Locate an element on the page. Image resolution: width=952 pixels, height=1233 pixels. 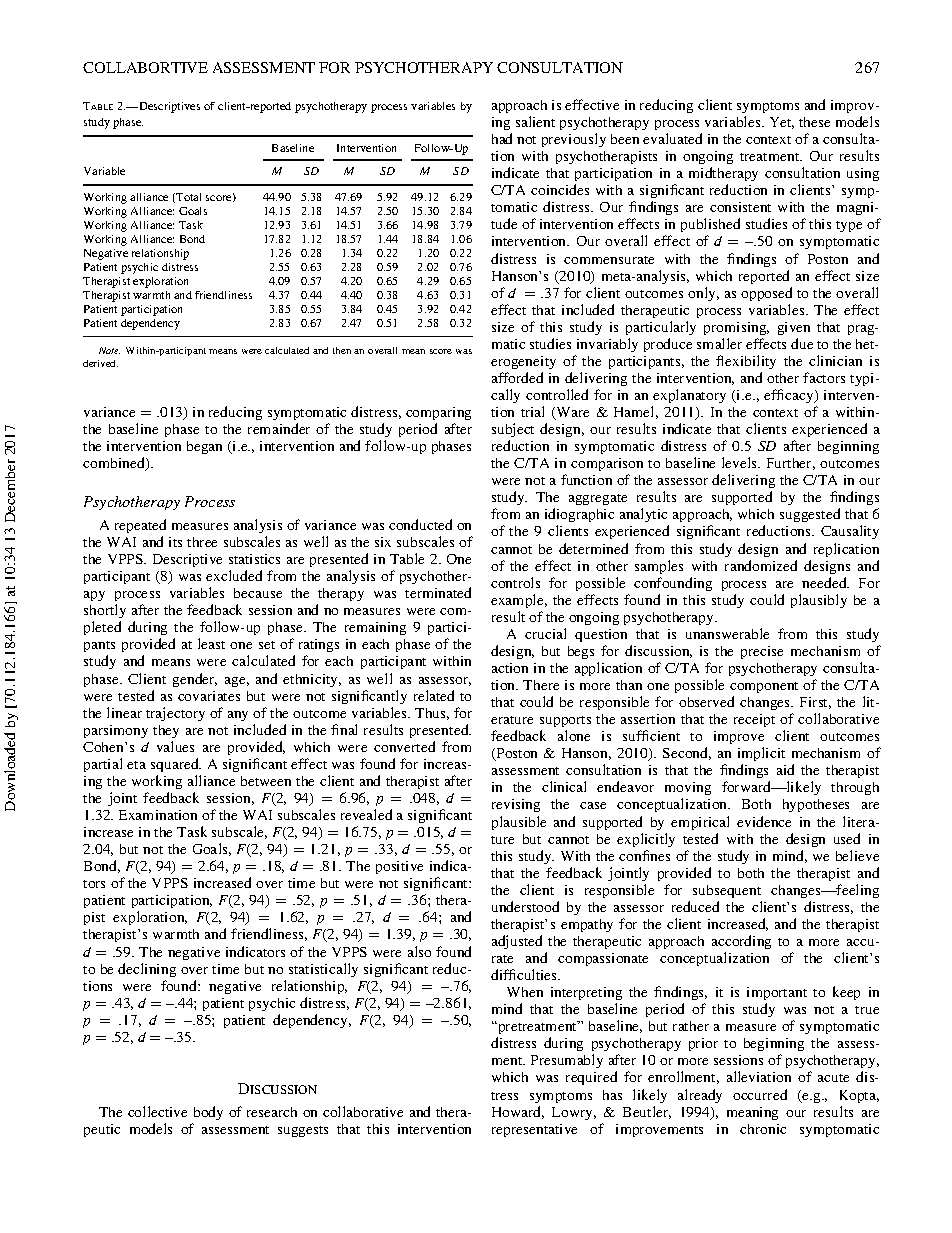
between is located at coordinates (266, 781).
